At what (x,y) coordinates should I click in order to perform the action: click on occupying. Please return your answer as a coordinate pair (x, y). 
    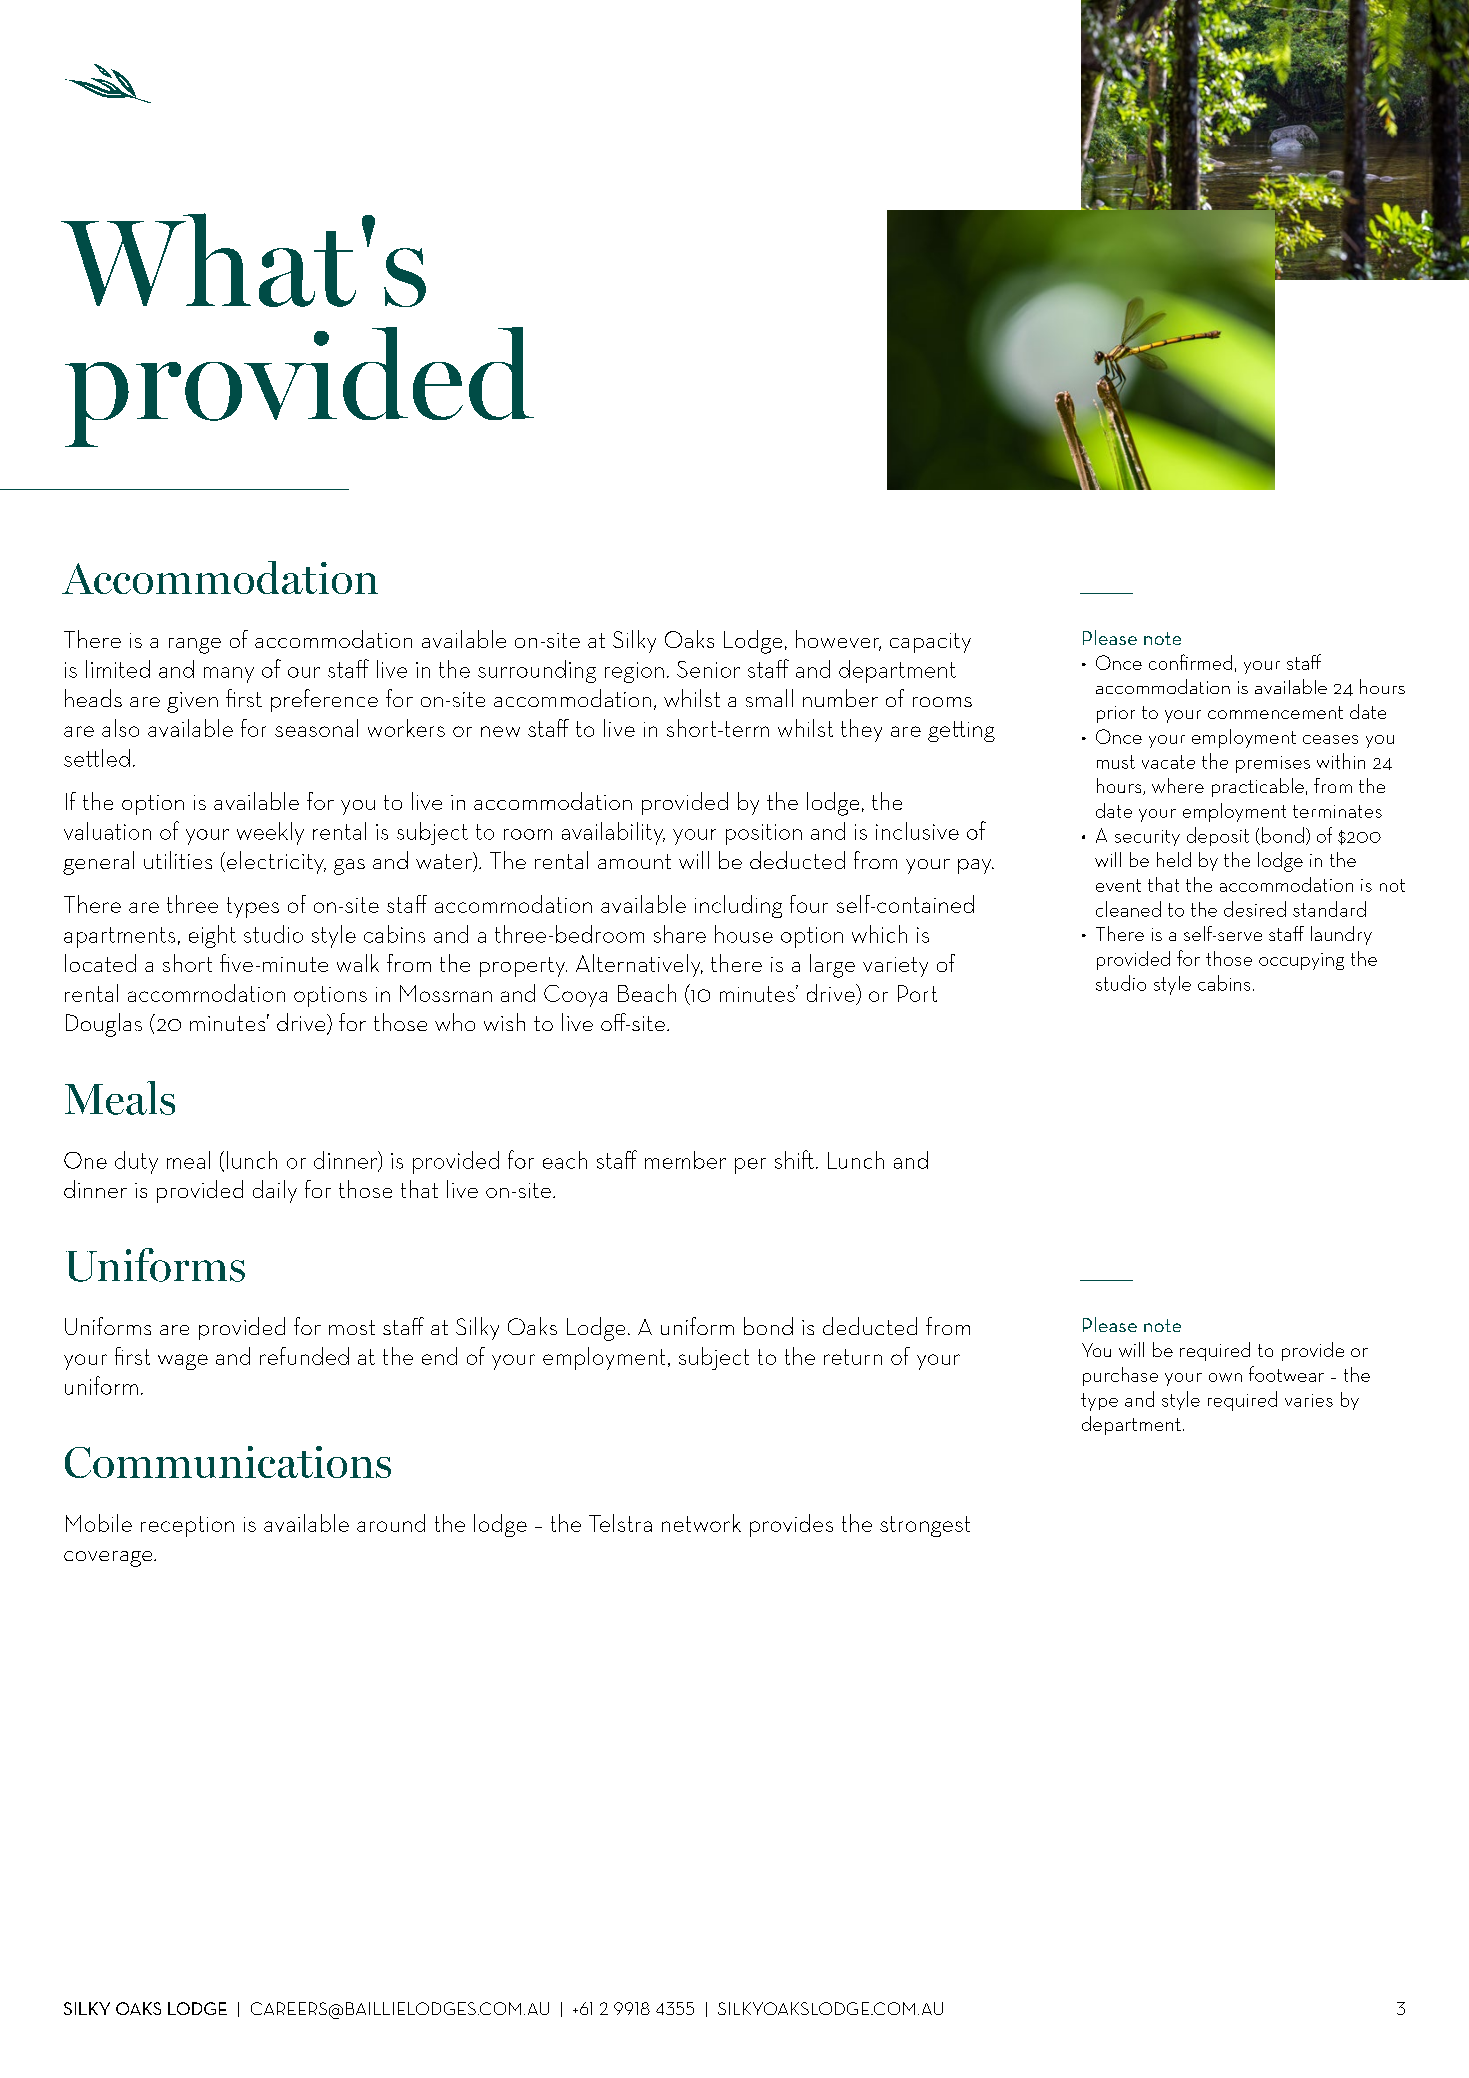
    Looking at the image, I should click on (1301, 961).
